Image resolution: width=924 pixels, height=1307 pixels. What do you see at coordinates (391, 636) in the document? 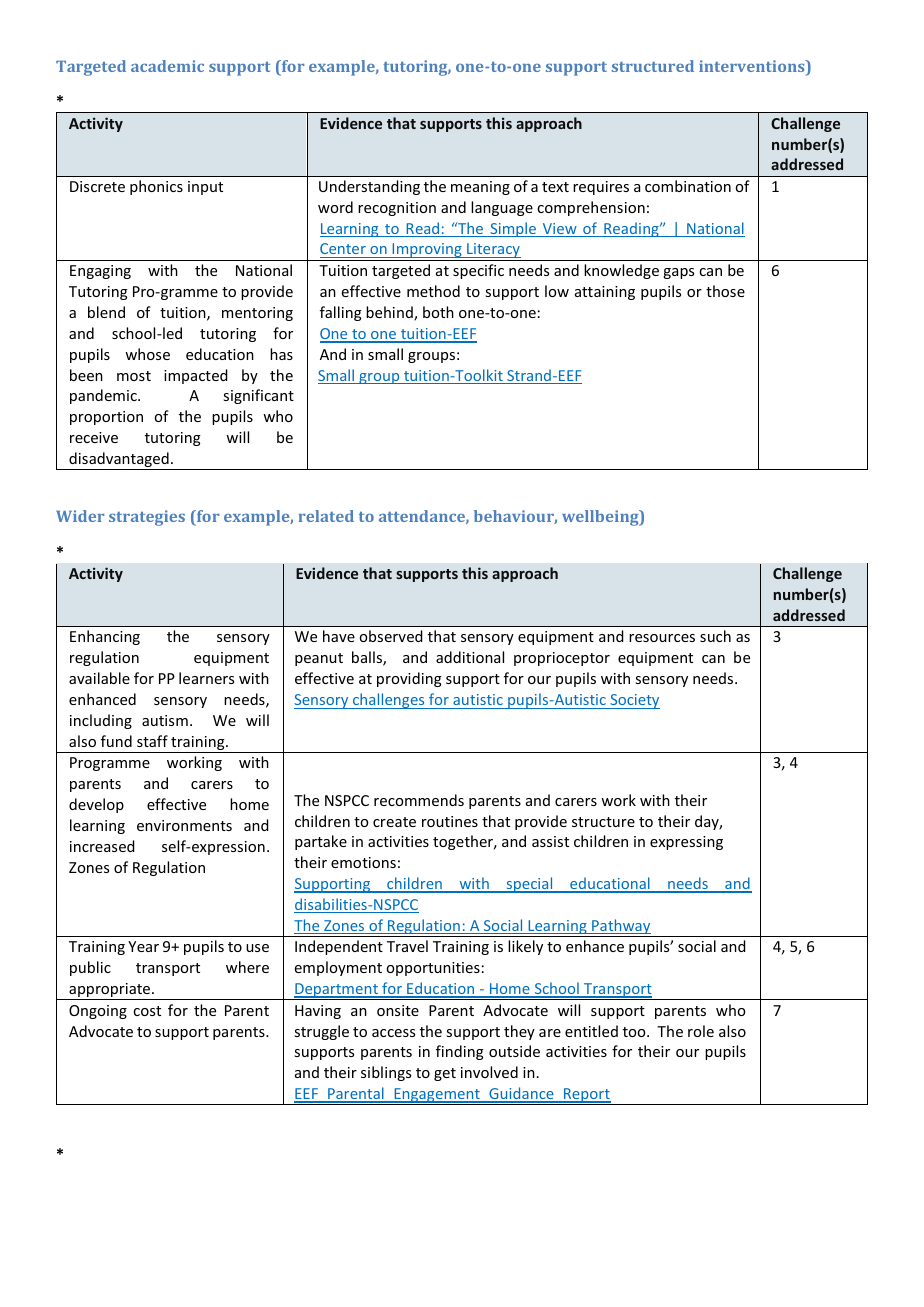
I see `observed` at bounding box center [391, 636].
